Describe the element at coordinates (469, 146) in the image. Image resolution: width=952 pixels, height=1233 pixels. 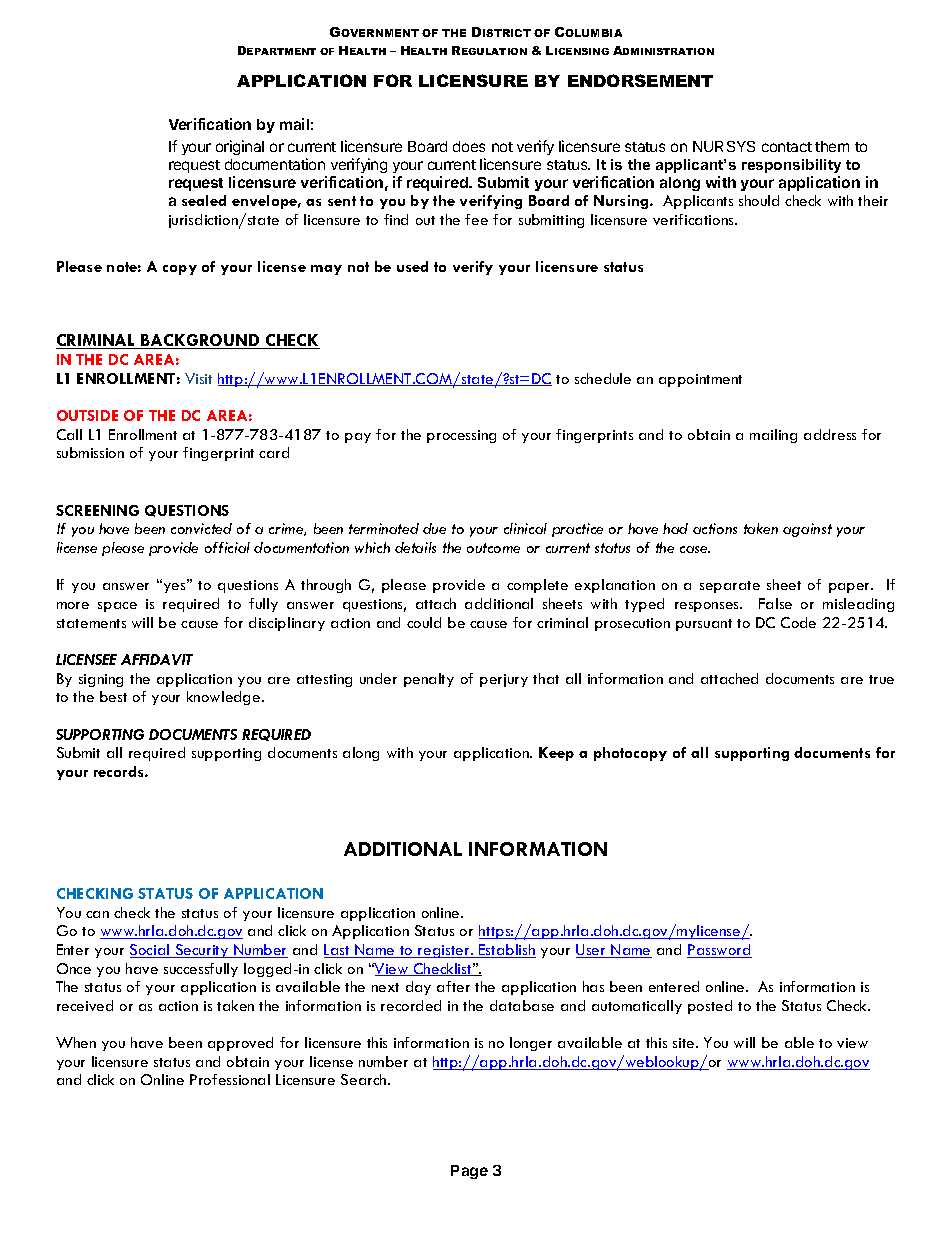
I see `does` at that location.
